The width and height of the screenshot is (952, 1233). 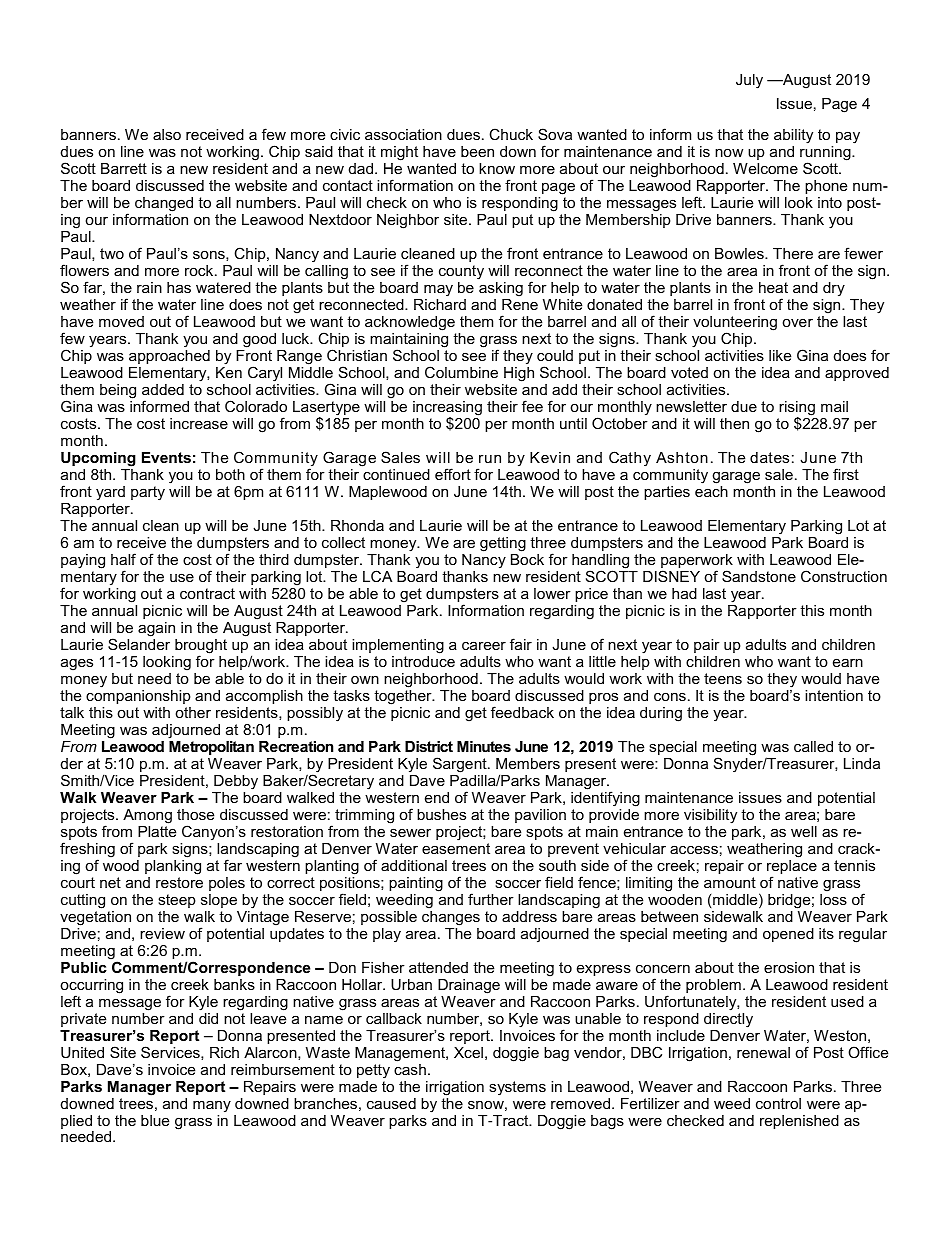 What do you see at coordinates (759, 576) in the screenshot?
I see `Sandstone` at bounding box center [759, 576].
